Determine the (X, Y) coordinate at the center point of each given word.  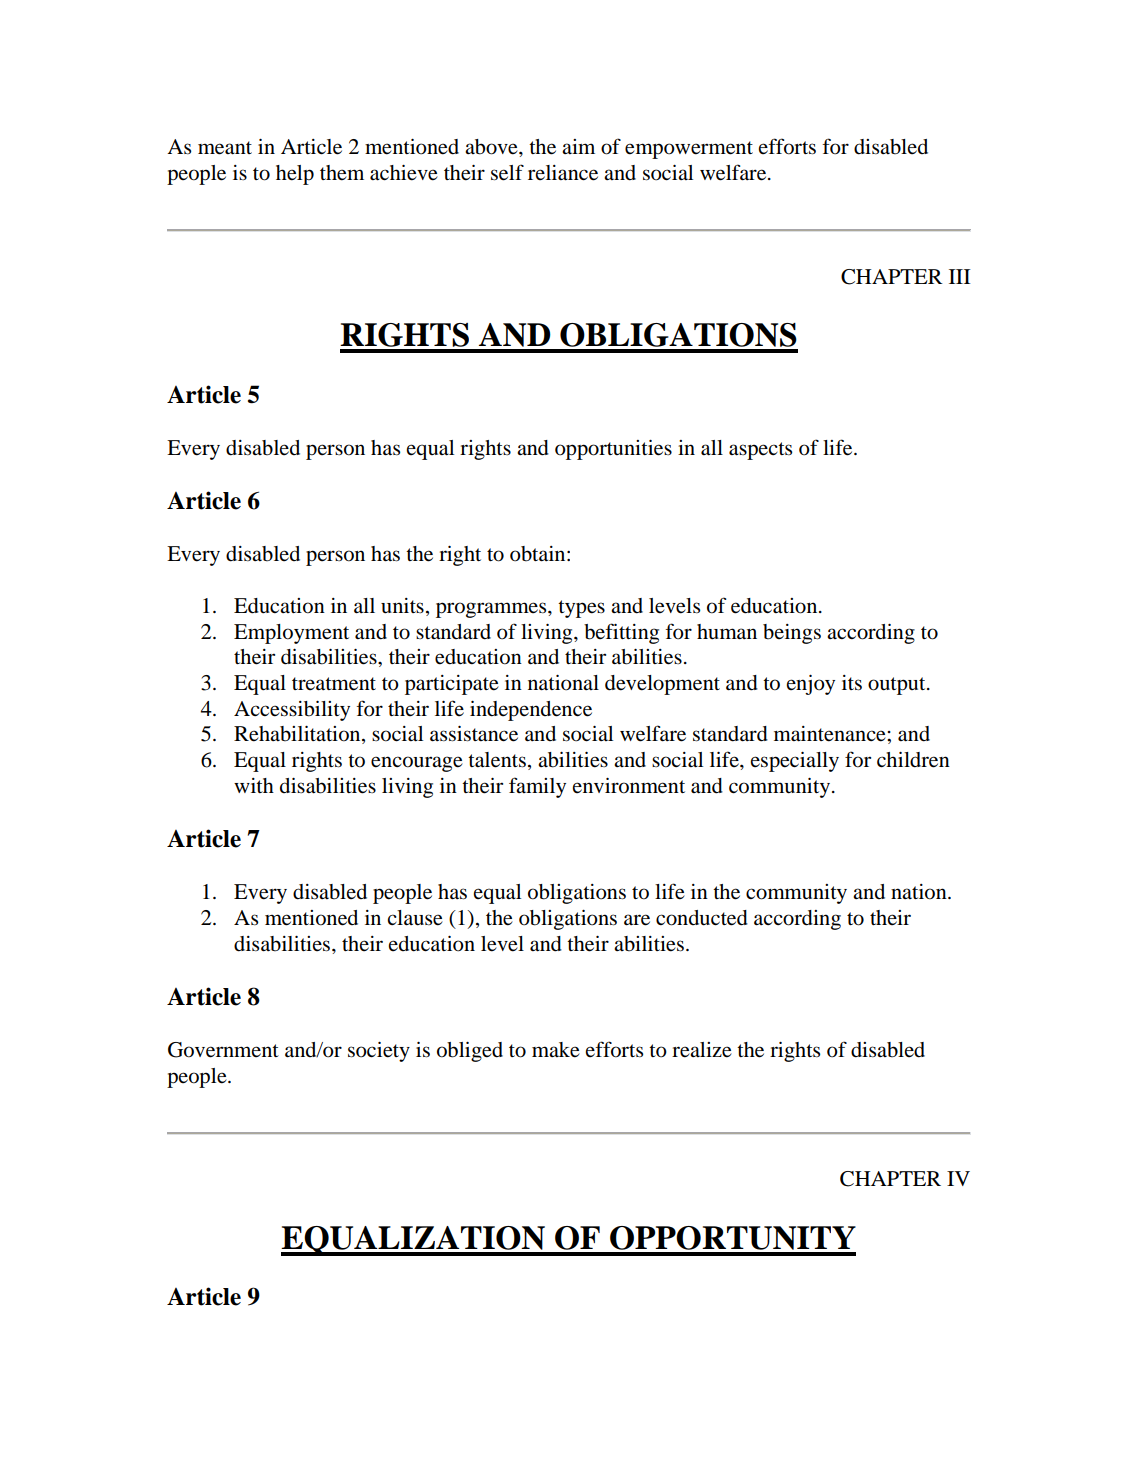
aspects (760, 451)
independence (531, 711)
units (402, 606)
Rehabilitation (298, 735)
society (379, 1052)
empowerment (689, 150)
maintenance (831, 734)
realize (702, 1050)
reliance (563, 173)
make (556, 1050)
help (295, 175)
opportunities (613, 450)
